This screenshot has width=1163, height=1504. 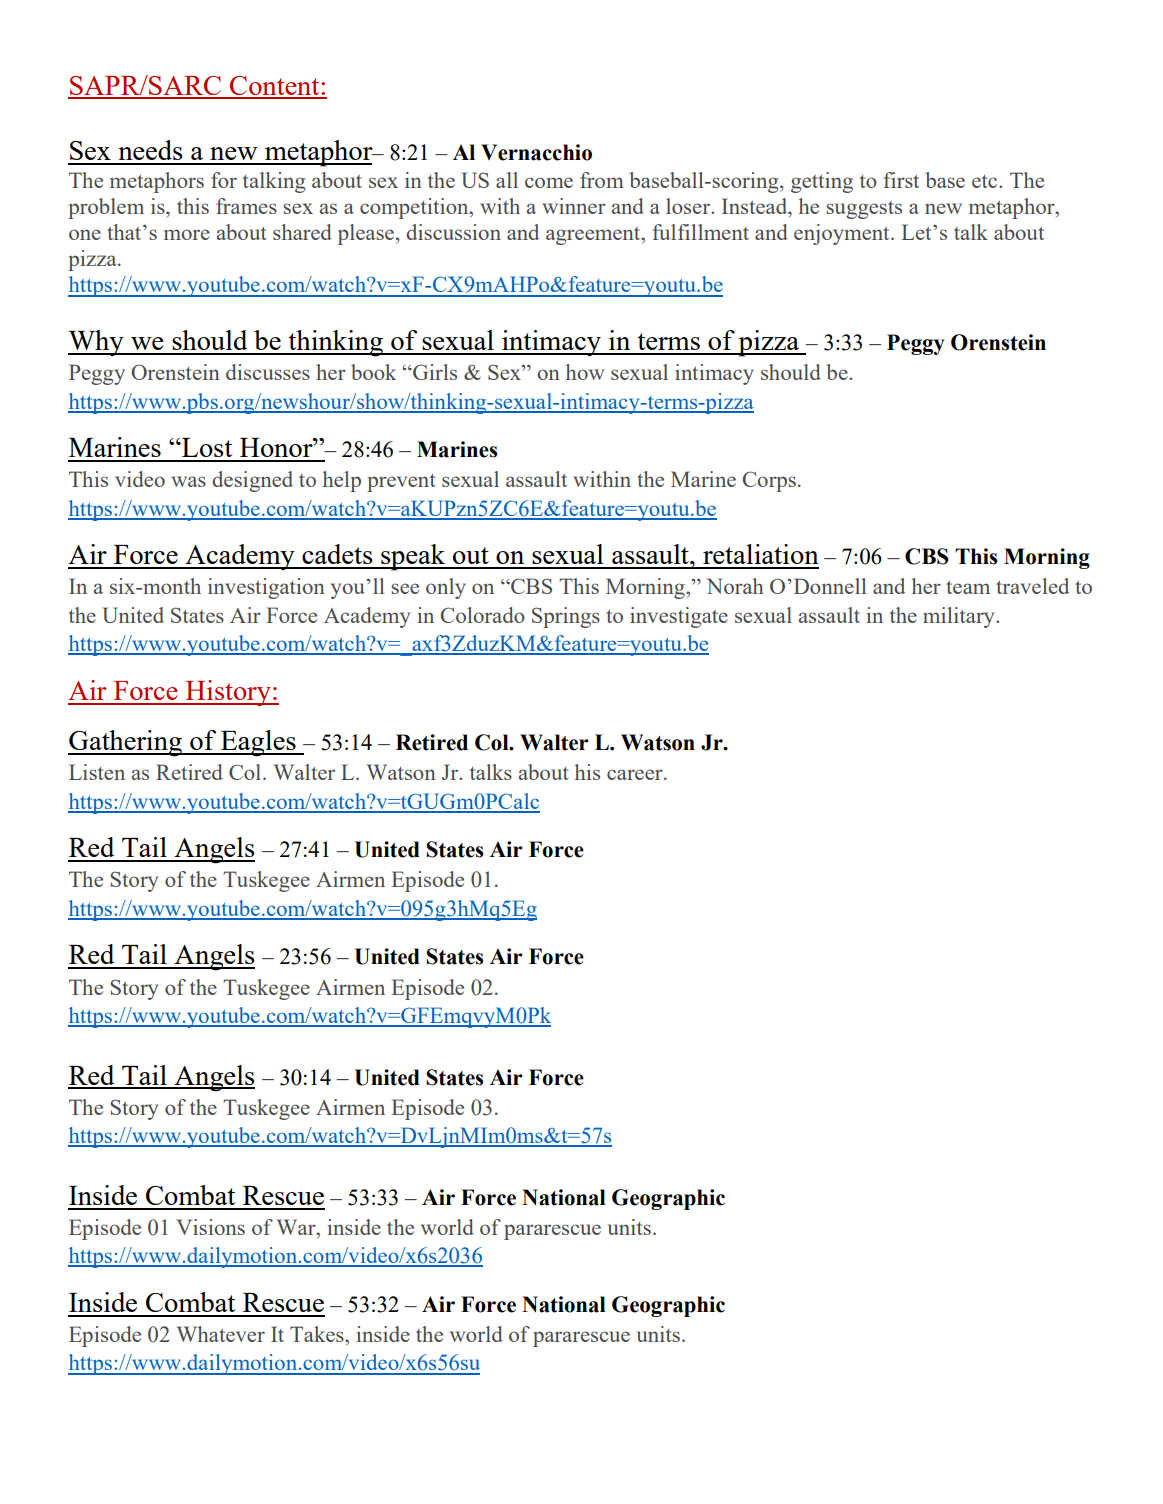 I want to click on Whatever, so click(x=221, y=1334).
